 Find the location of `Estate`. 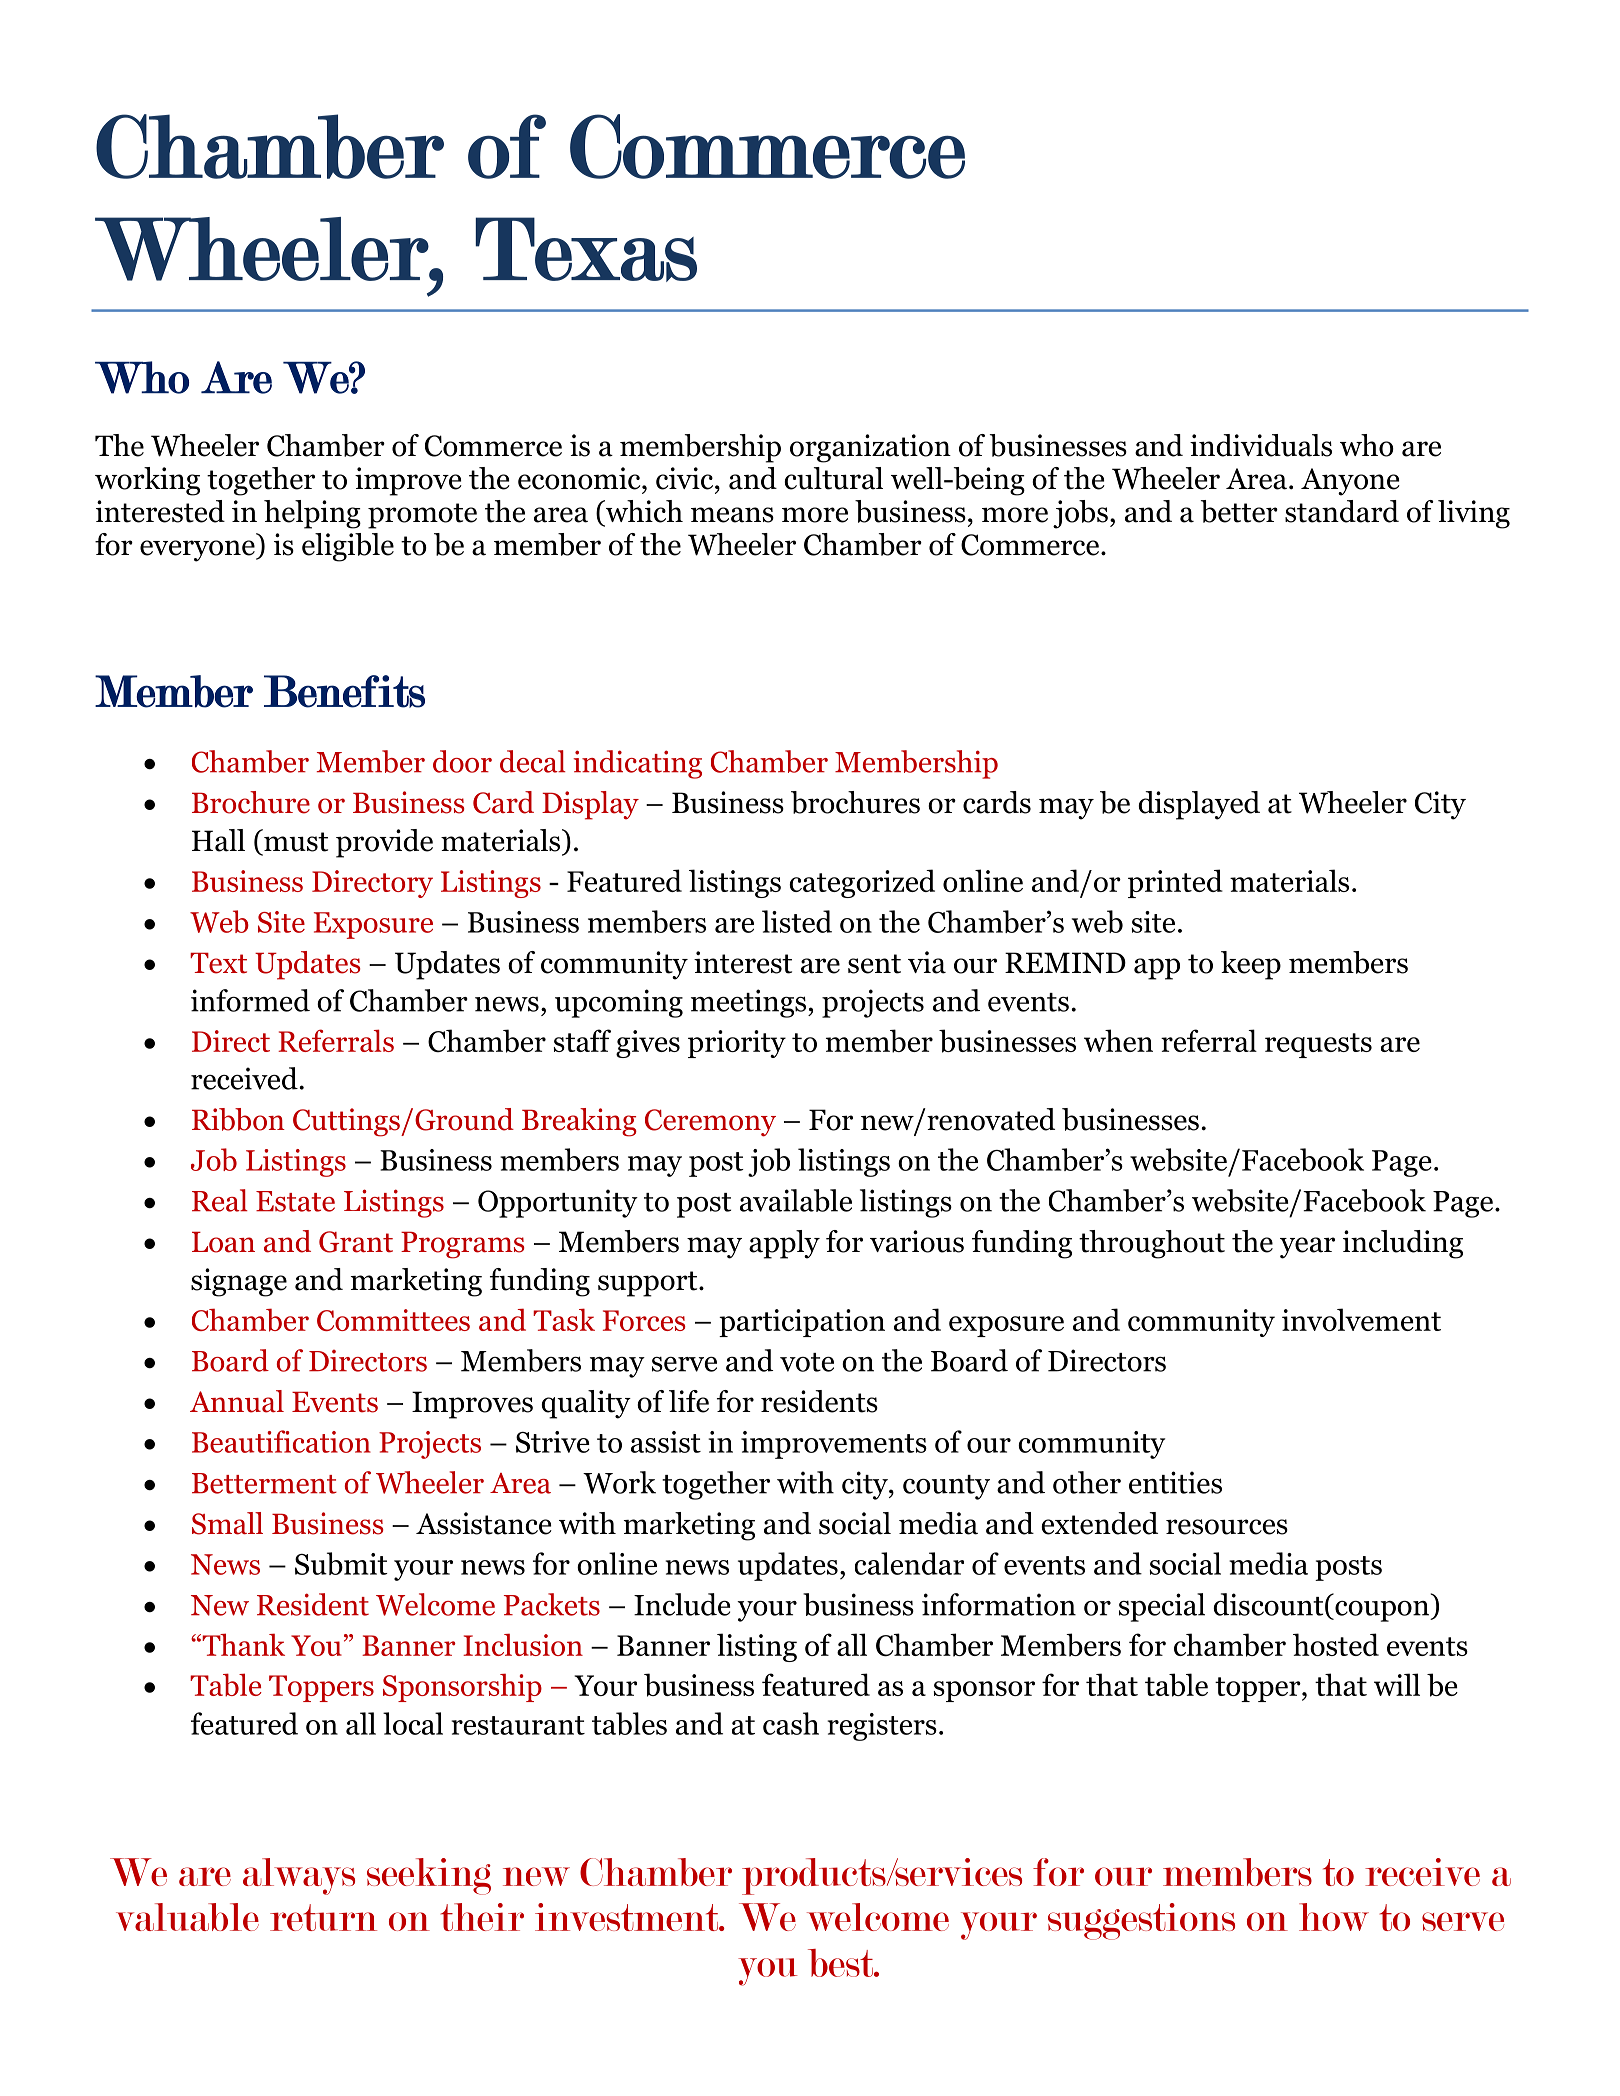

Estate is located at coordinates (295, 1201).
